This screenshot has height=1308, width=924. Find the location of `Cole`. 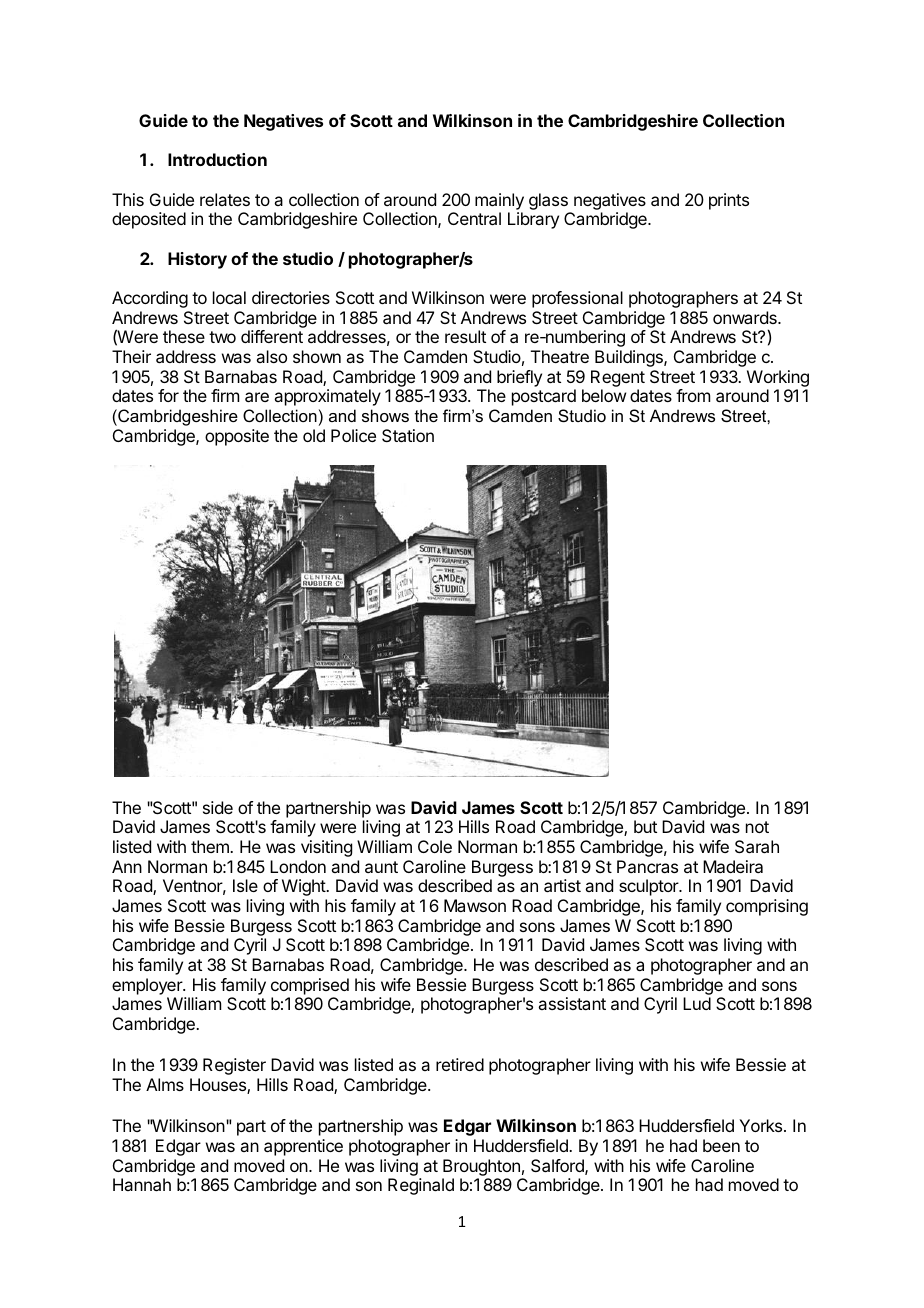

Cole is located at coordinates (435, 846).
